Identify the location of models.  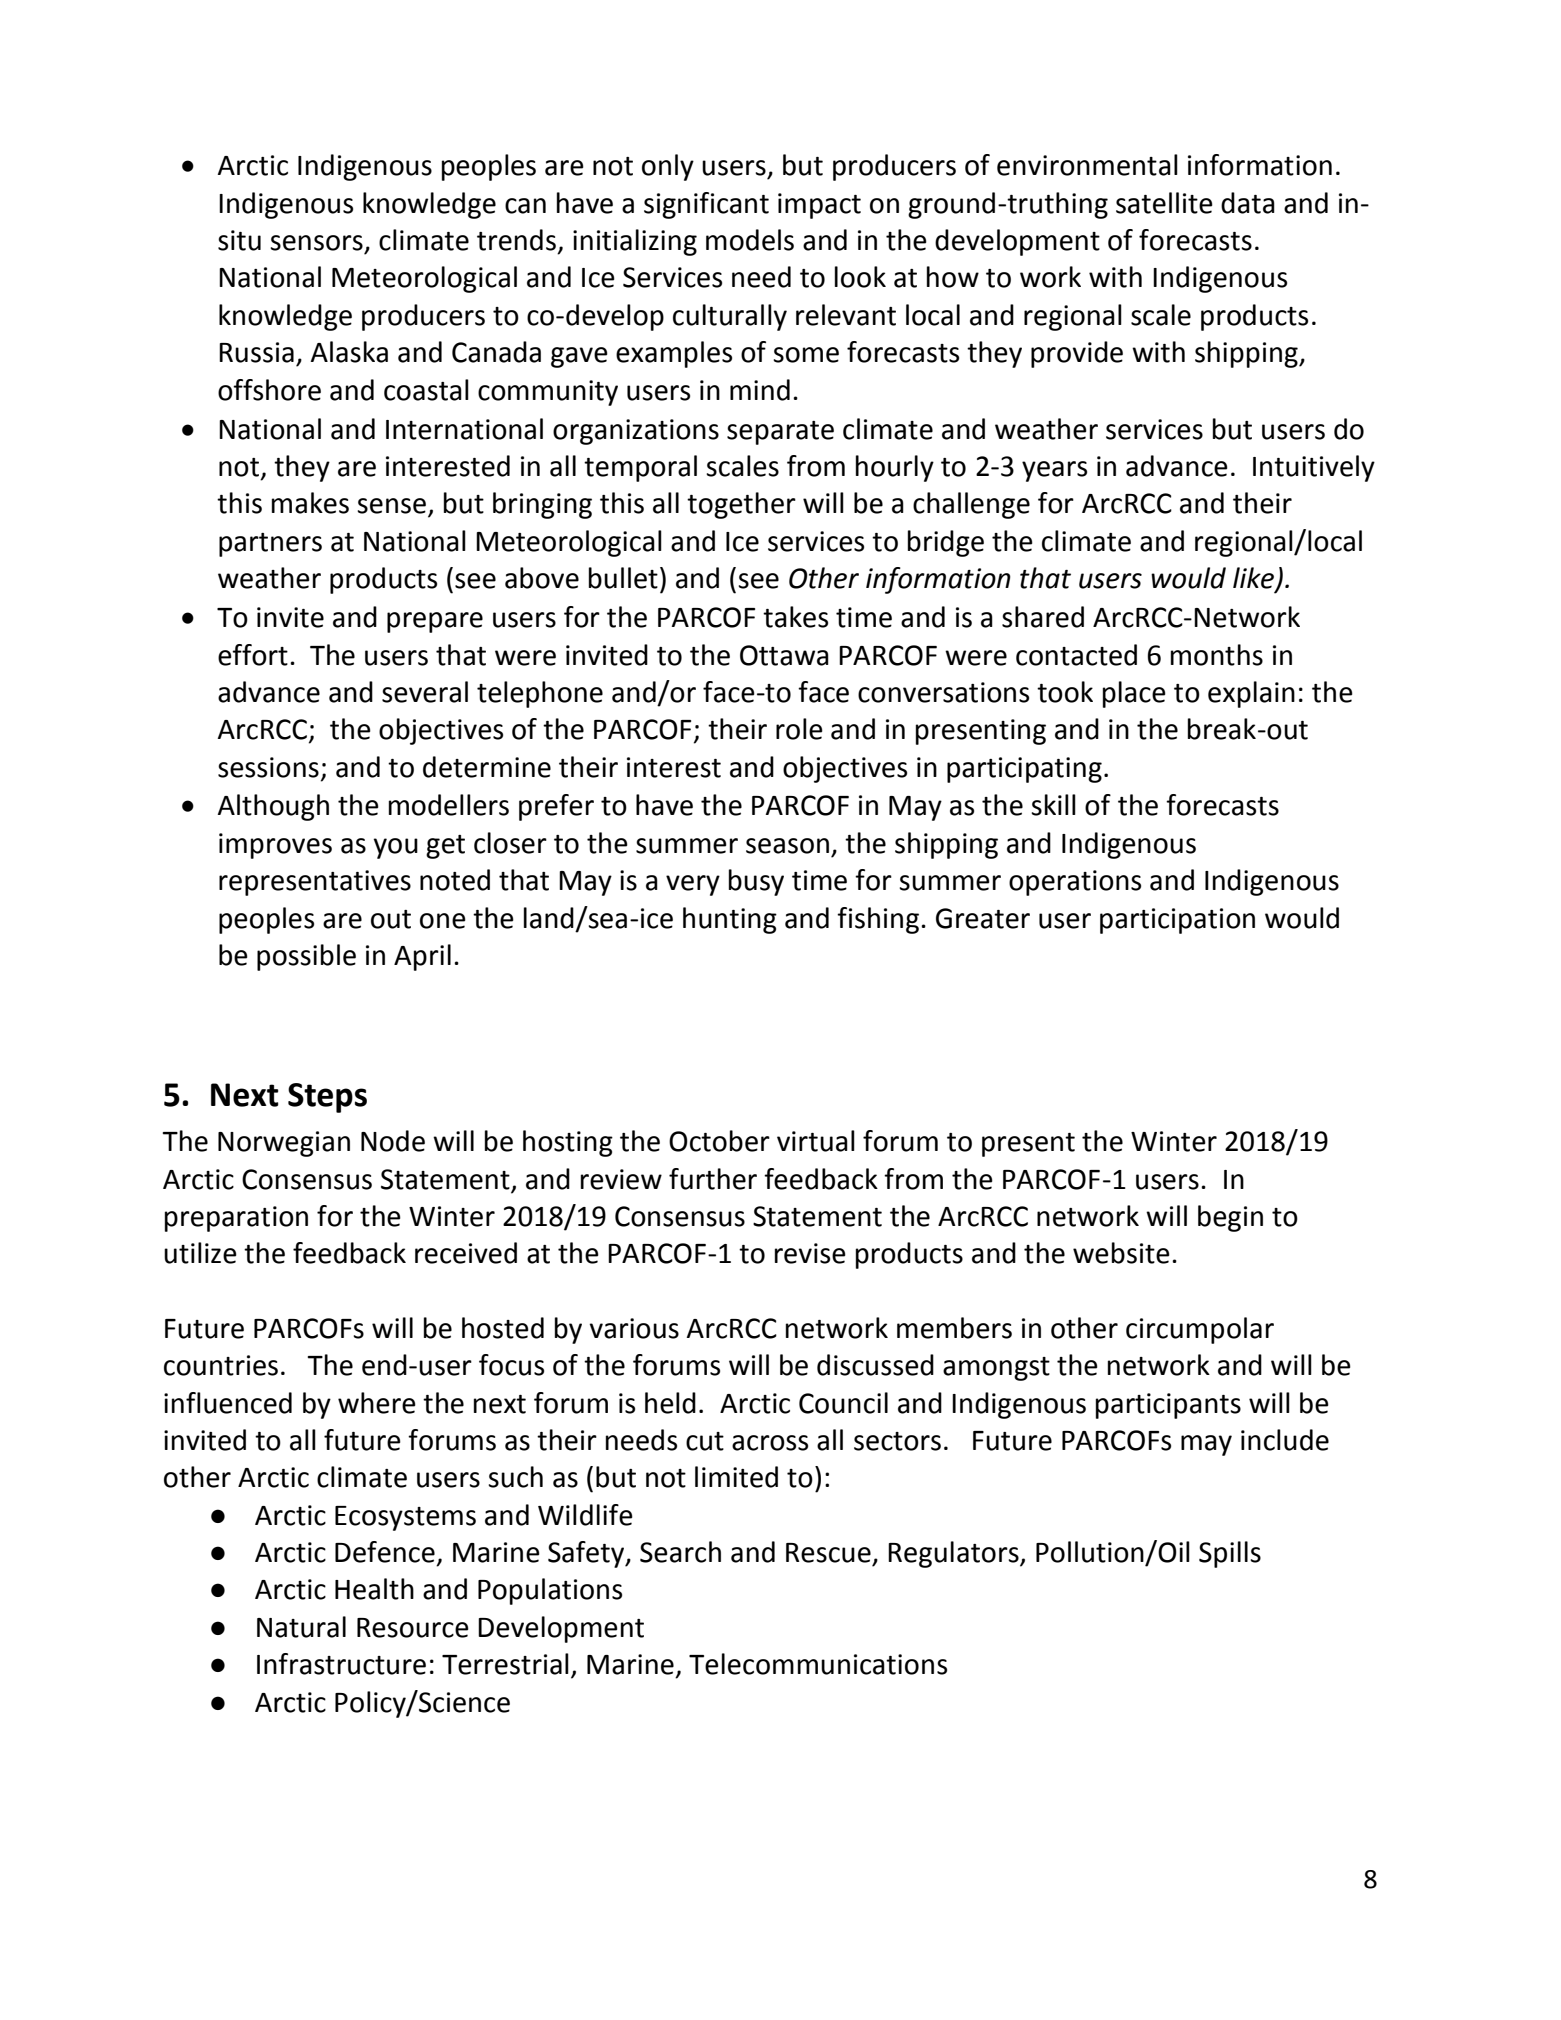
(750, 240).
